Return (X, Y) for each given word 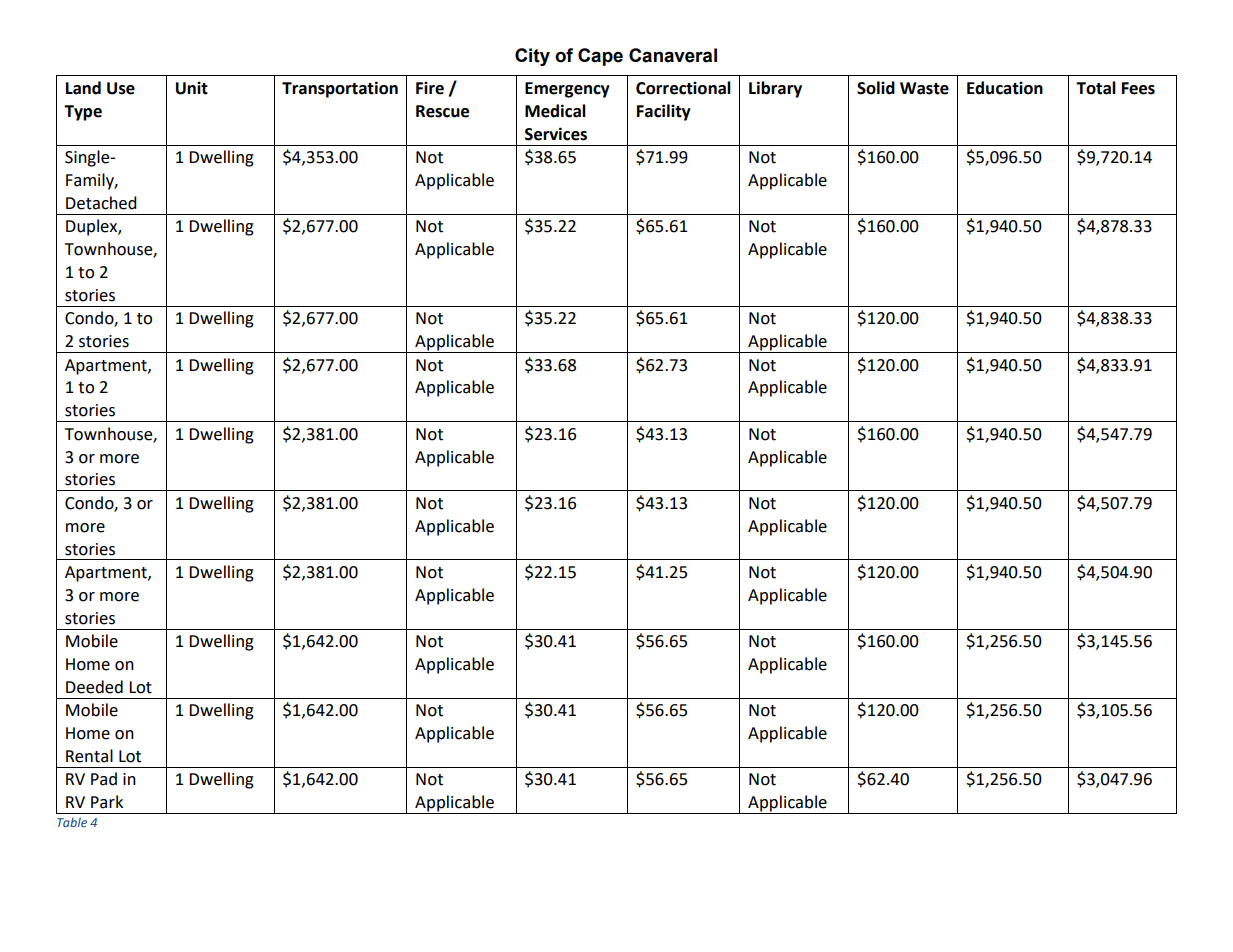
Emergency (567, 90)
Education (1005, 88)
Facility (664, 112)
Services (556, 134)
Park (107, 802)
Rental (89, 756)
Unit (192, 88)
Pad (104, 779)
